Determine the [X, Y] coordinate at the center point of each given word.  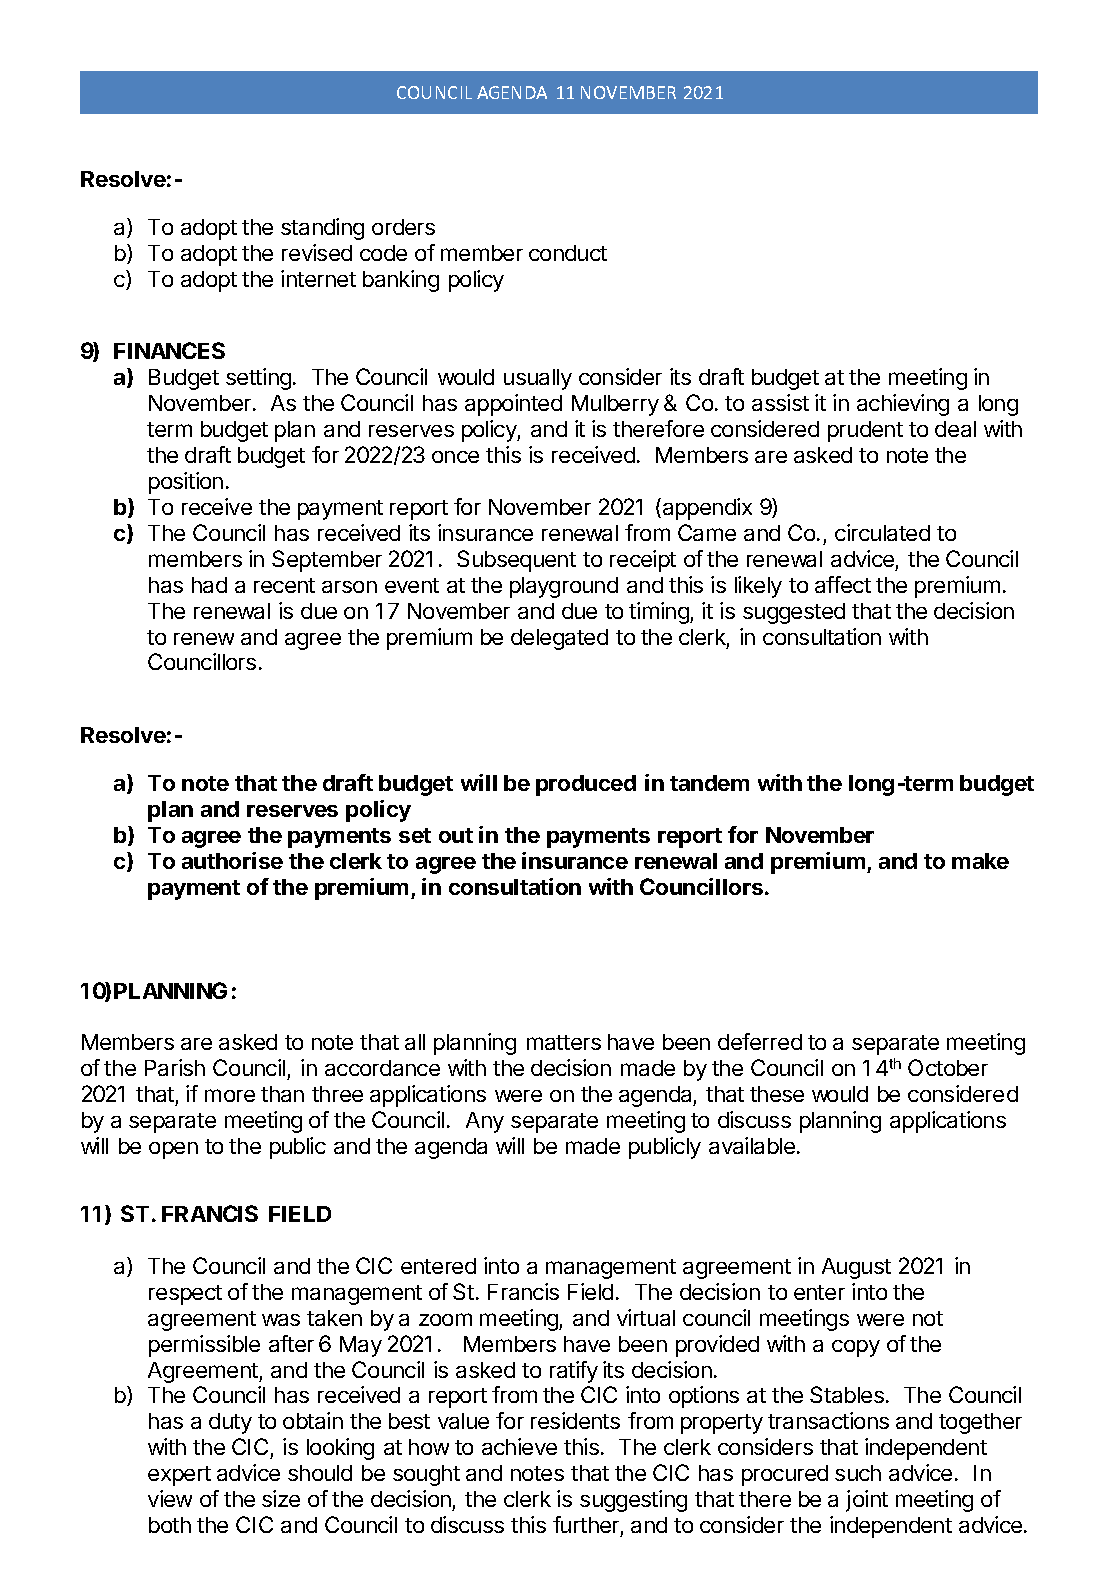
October [948, 1067]
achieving [903, 405]
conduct [568, 253]
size [281, 1498]
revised [317, 252]
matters [564, 1042]
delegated [559, 639]
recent [284, 585]
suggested [794, 613]
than [282, 1094]
